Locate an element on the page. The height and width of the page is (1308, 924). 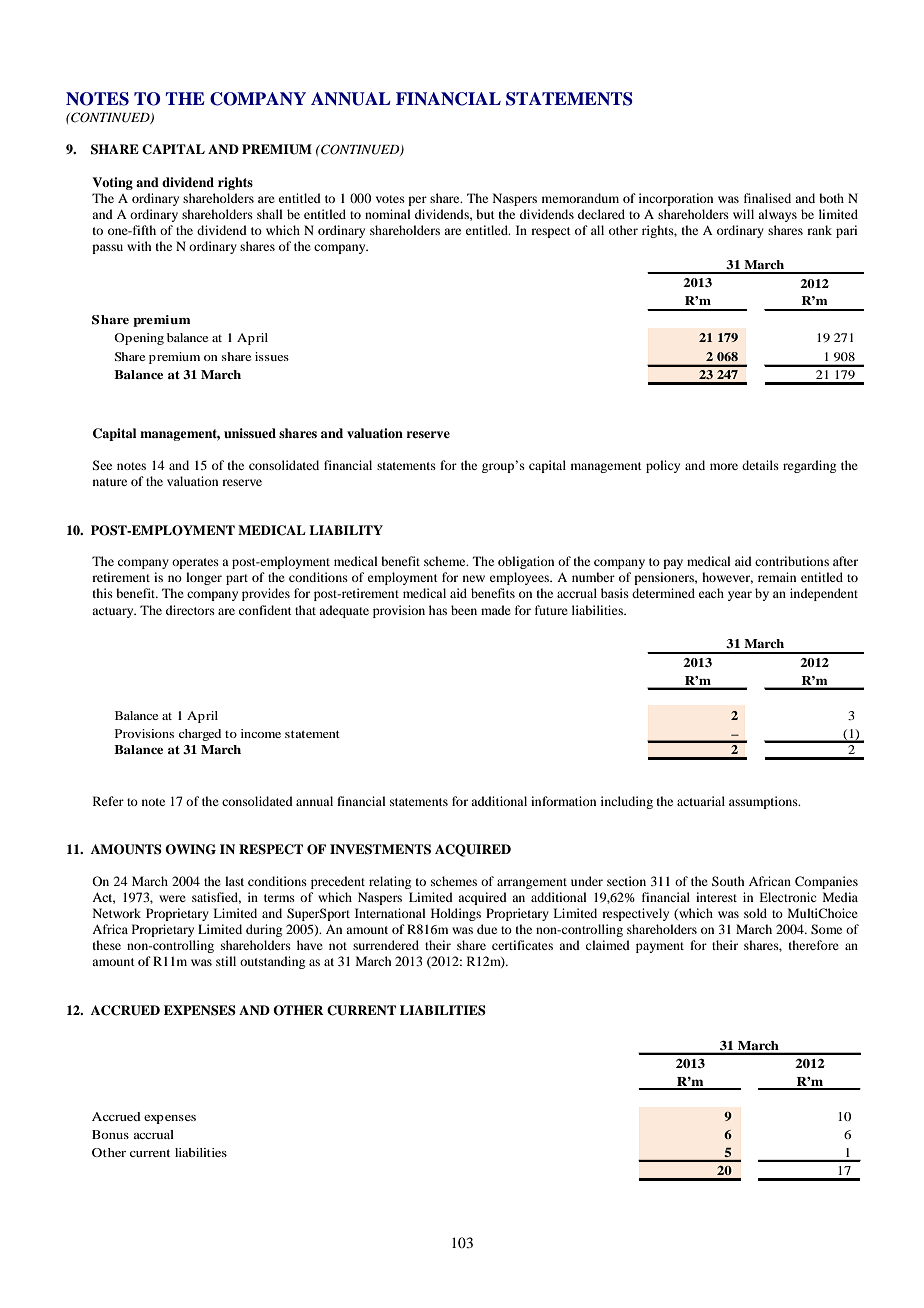
Bonus is located at coordinates (110, 1134).
